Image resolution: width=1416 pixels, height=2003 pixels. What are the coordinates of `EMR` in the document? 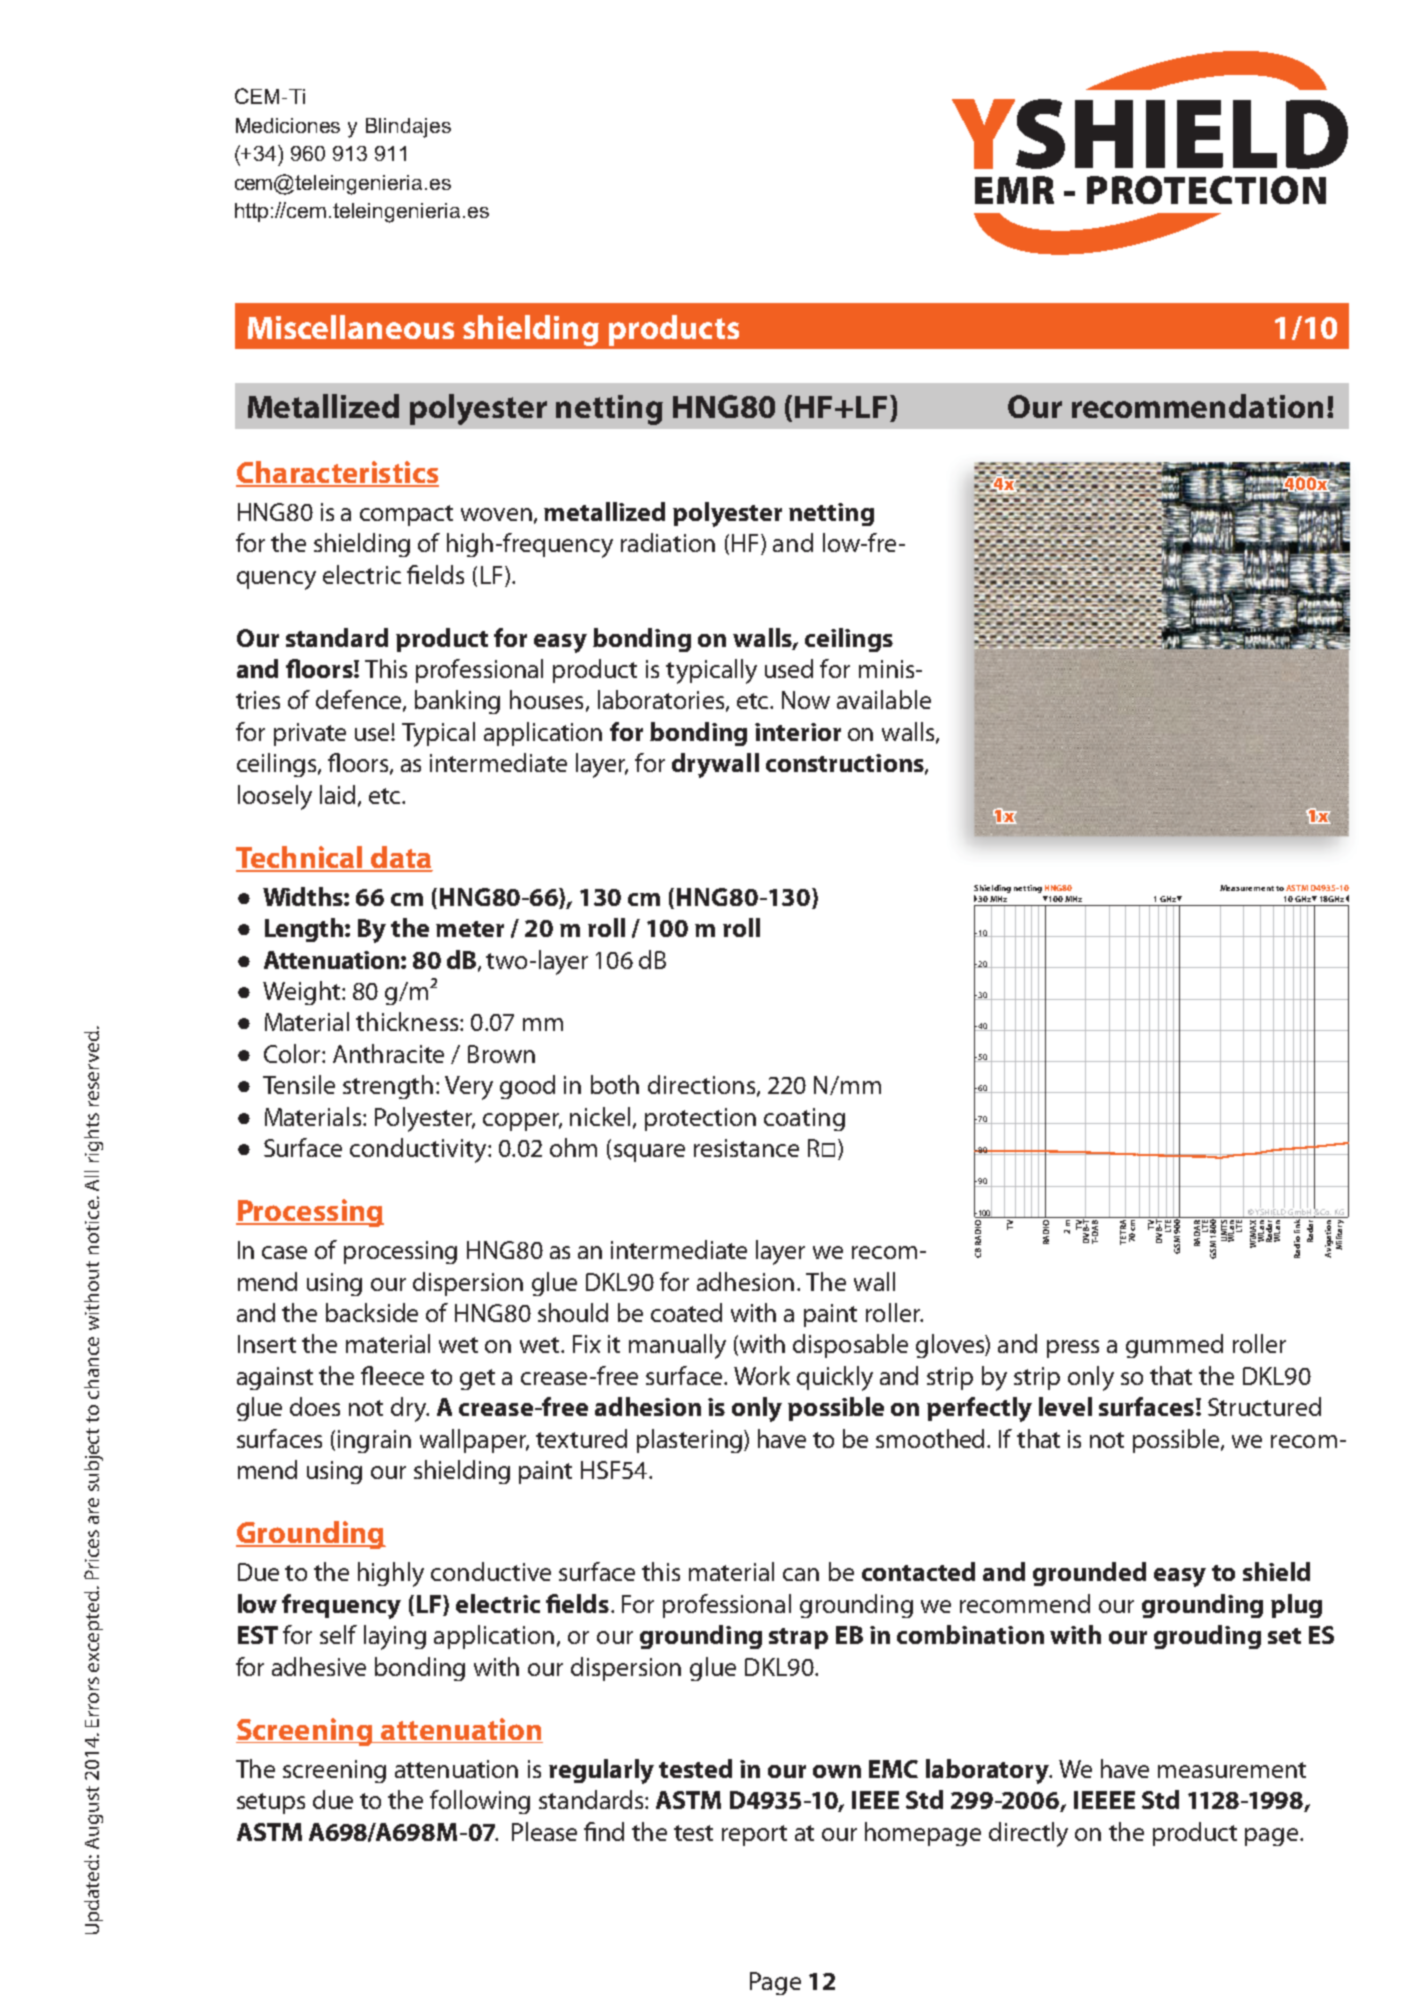 It's located at (1014, 190).
